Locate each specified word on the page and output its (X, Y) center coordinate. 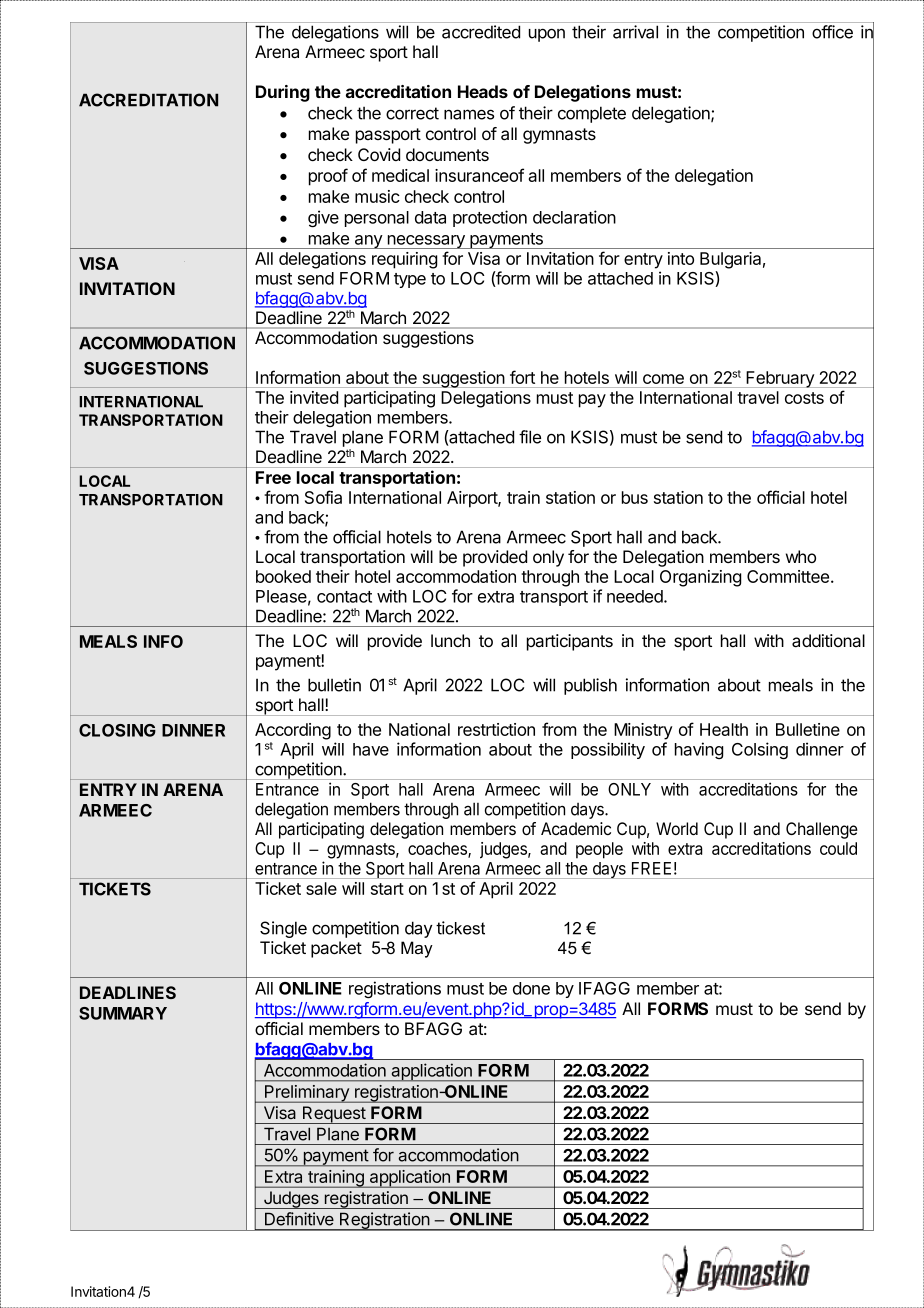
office (832, 32)
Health (724, 729)
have (371, 749)
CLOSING (117, 730)
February (780, 379)
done (531, 988)
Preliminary (307, 1094)
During (283, 93)
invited (314, 397)
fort (522, 377)
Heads (483, 91)
